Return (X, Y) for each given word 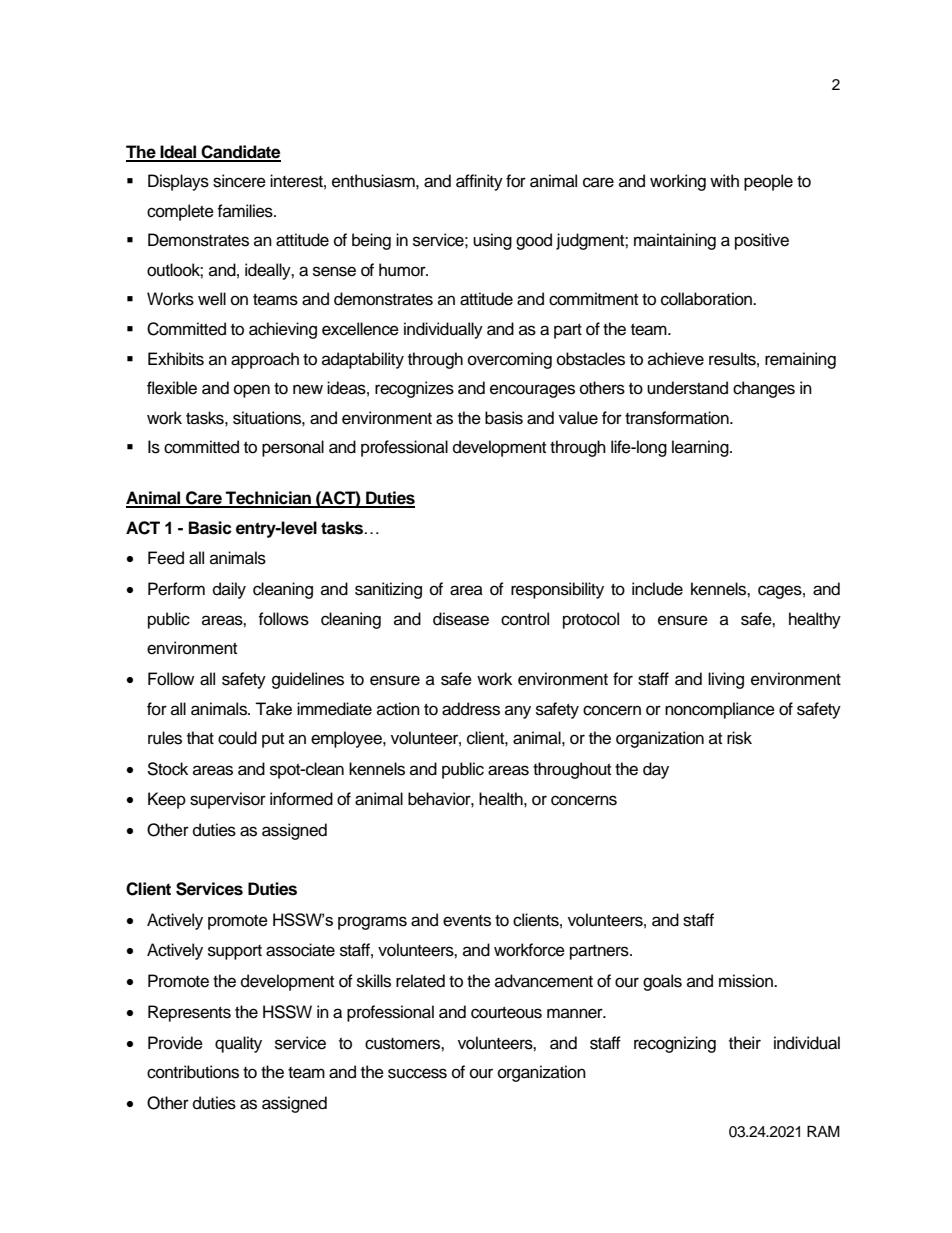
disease (461, 619)
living (726, 680)
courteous (506, 1013)
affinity (479, 182)
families (246, 211)
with (724, 180)
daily (229, 590)
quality (238, 1044)
